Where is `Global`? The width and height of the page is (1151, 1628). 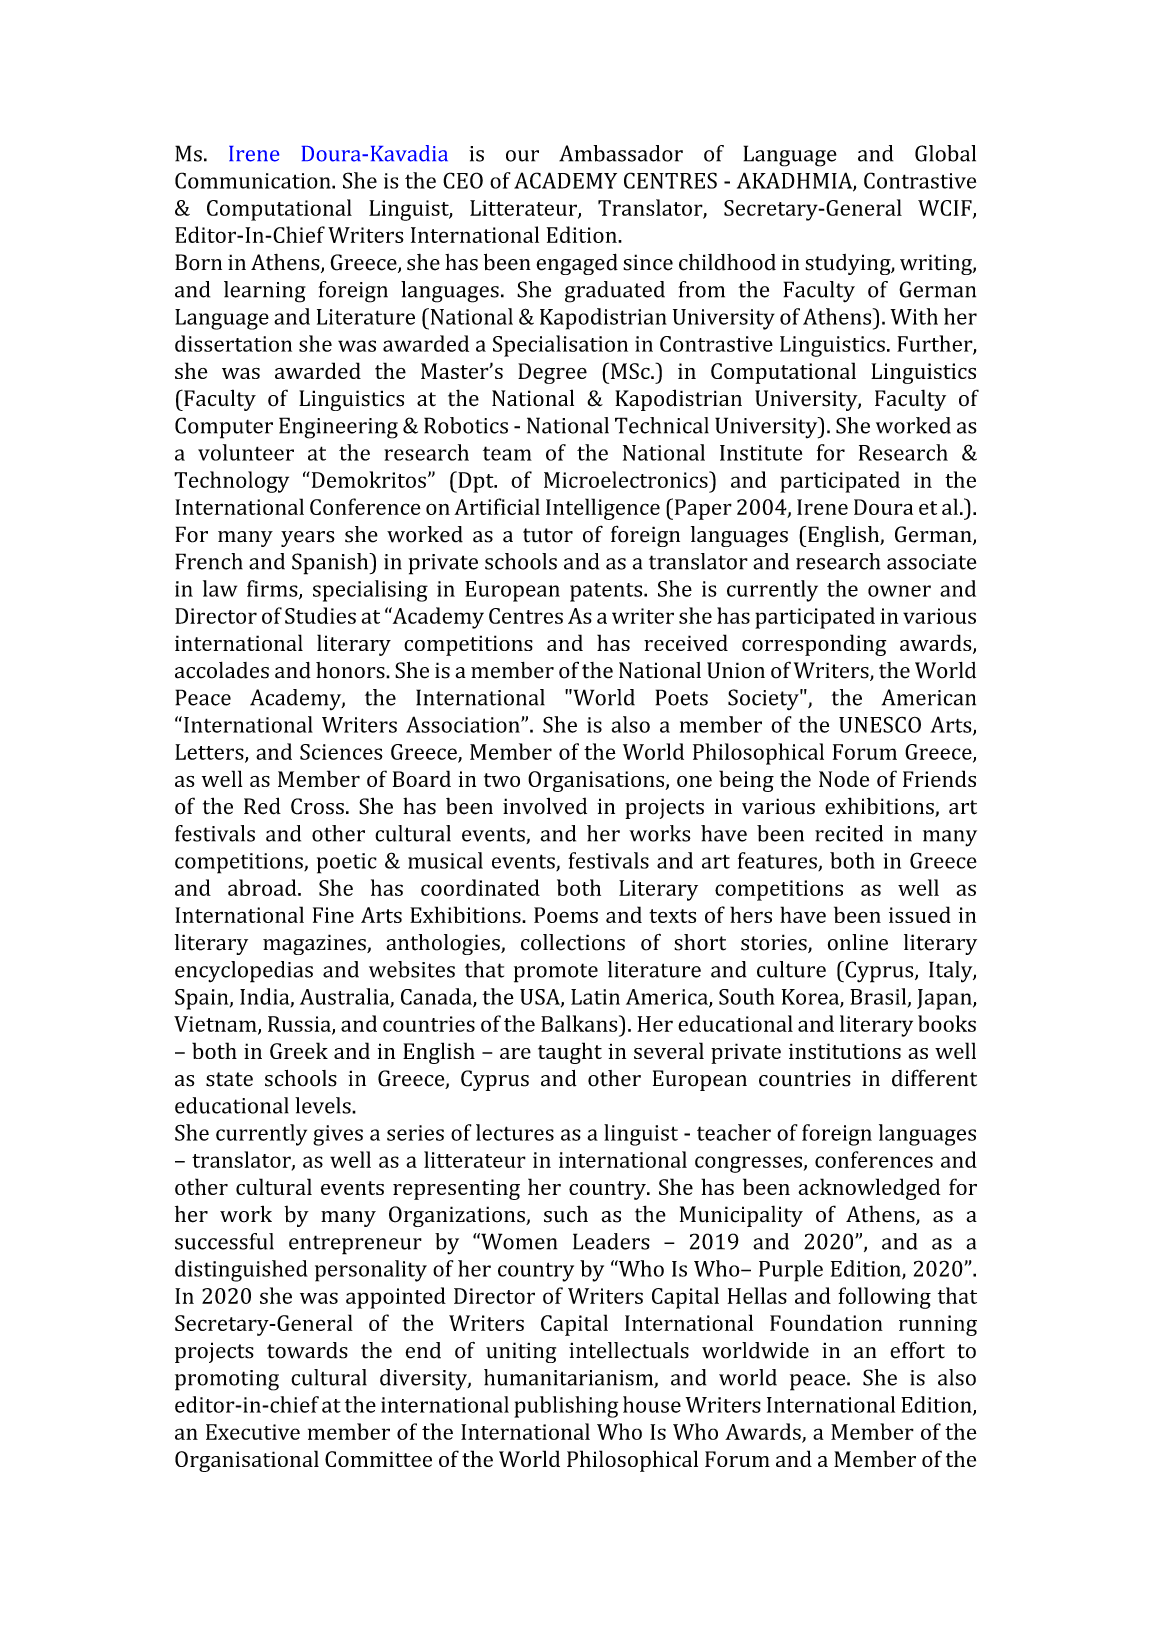
Global is located at coordinates (945, 153).
